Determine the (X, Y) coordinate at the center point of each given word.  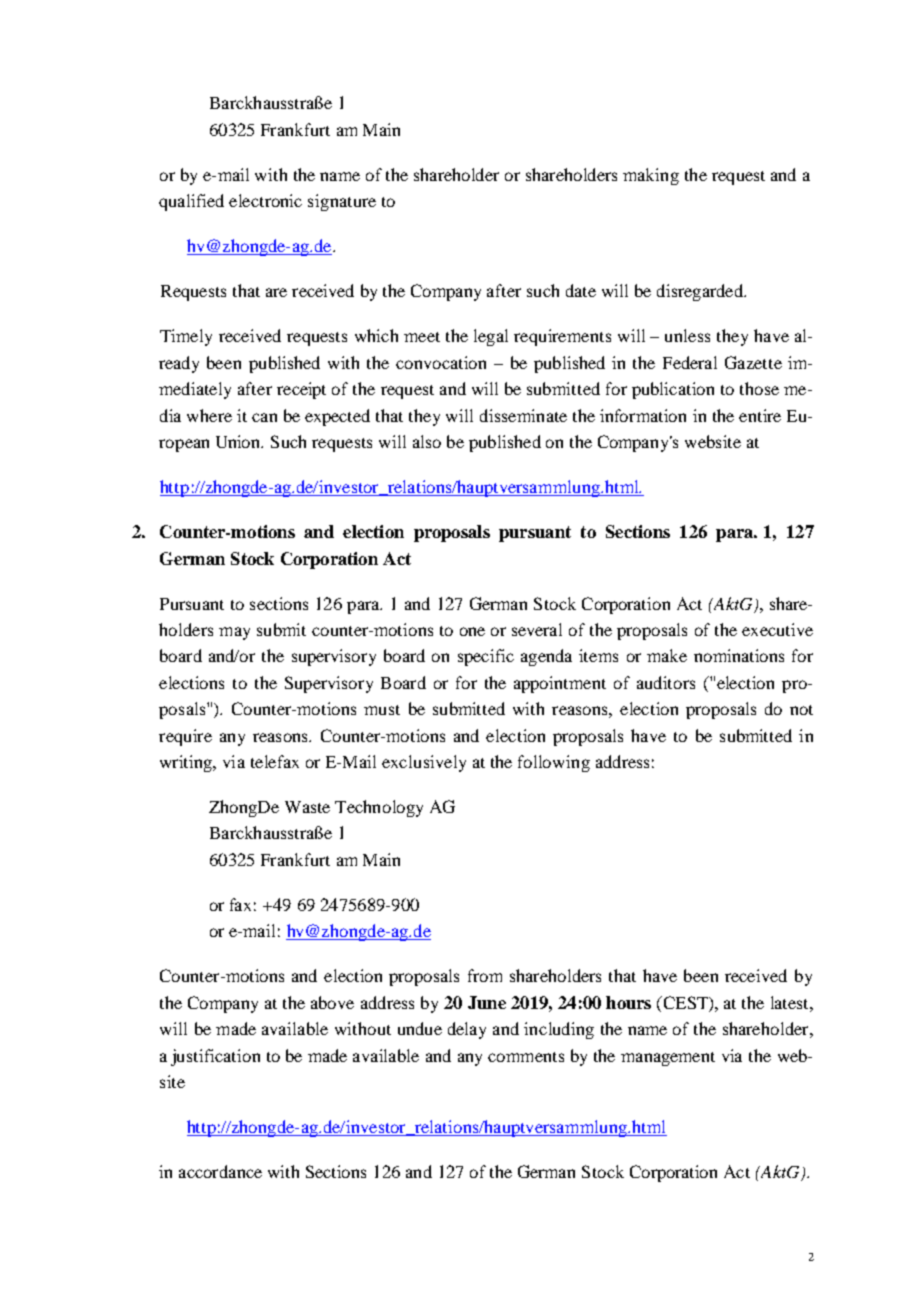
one (472, 631)
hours (628, 1002)
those (759, 388)
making (651, 176)
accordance (220, 1171)
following (554, 763)
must (382, 710)
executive (777, 629)
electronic (265, 200)
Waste (307, 807)
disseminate (523, 415)
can (264, 417)
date (581, 290)
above (332, 1002)
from (485, 975)
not (801, 710)
